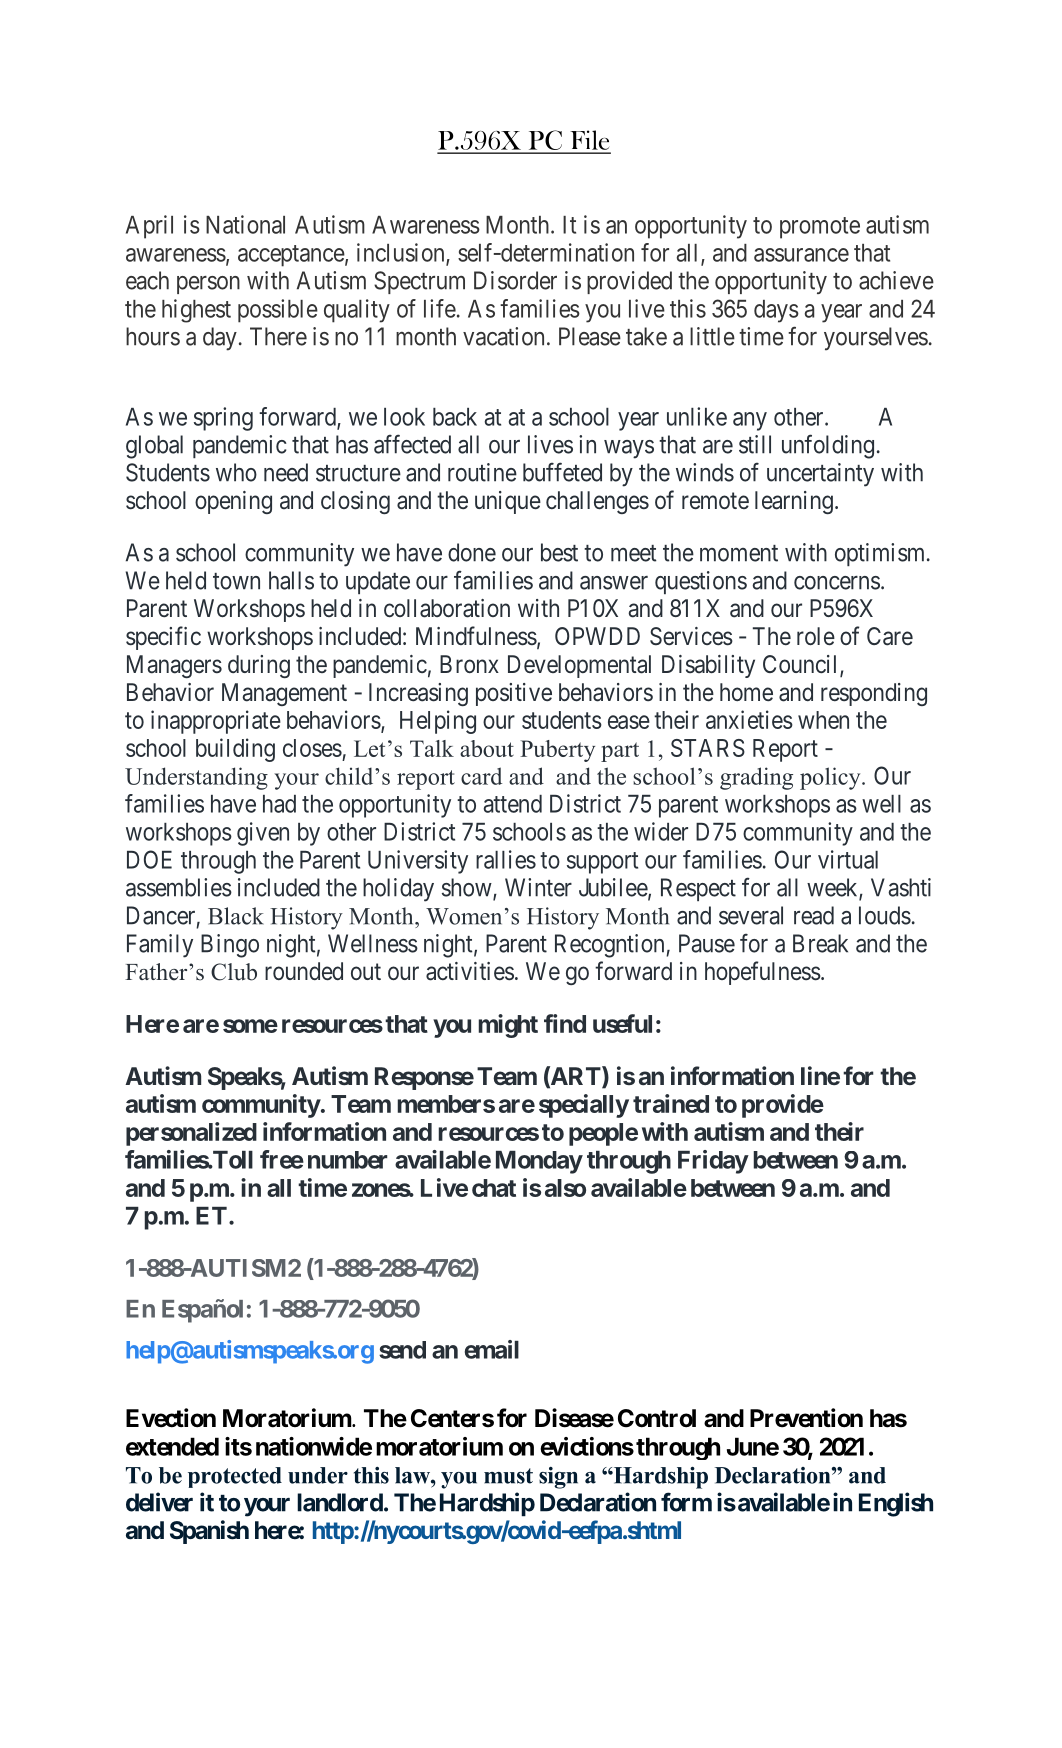 The width and height of the page is (1062, 1748). I want to click on positive, so click(514, 694).
